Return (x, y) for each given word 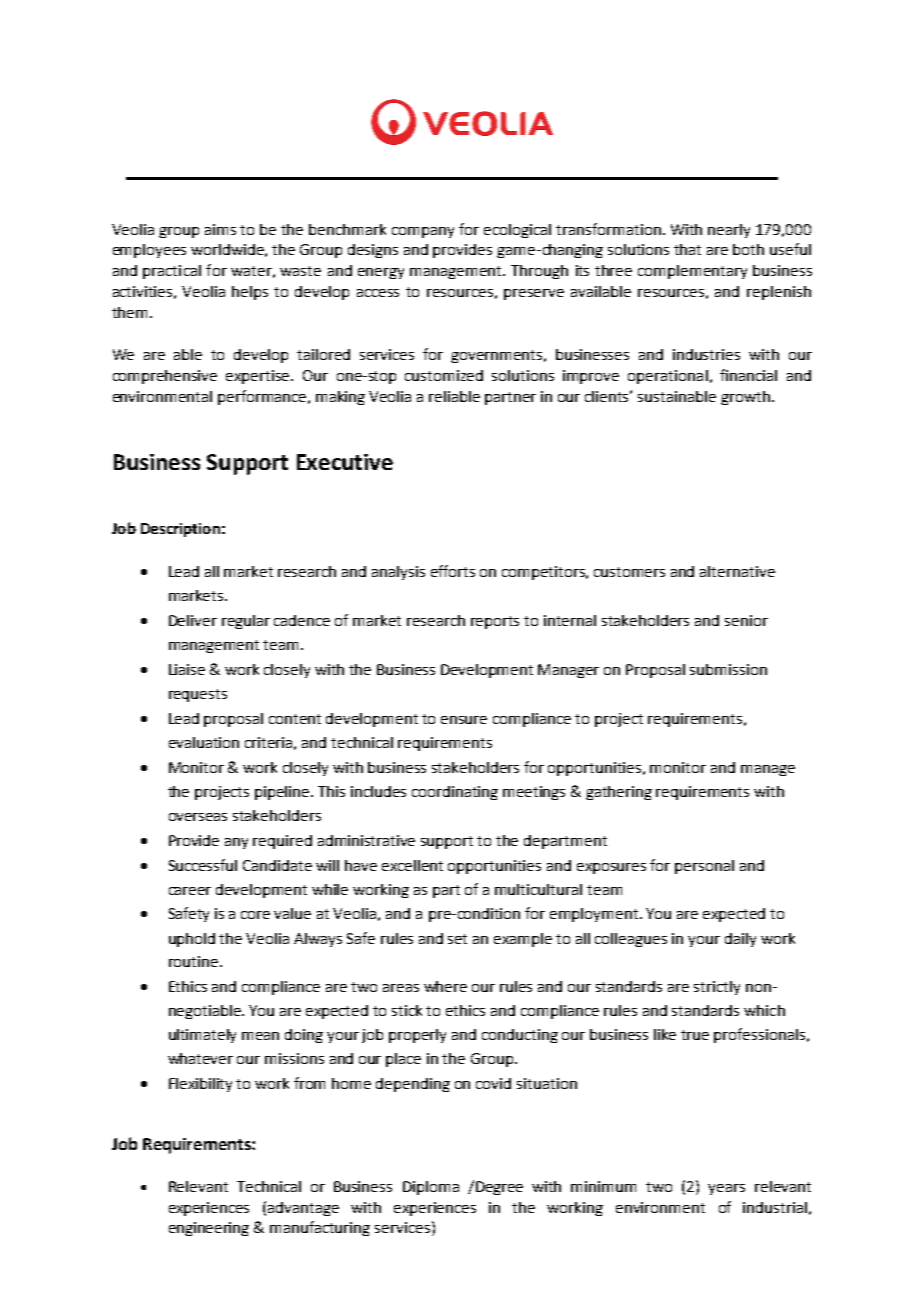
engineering (209, 1229)
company (423, 232)
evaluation (204, 742)
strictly (717, 988)
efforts (453, 571)
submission (728, 669)
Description (180, 530)
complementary (692, 272)
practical (172, 272)
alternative (737, 571)
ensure (464, 720)
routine (193, 961)
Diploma (431, 1188)
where (445, 986)
